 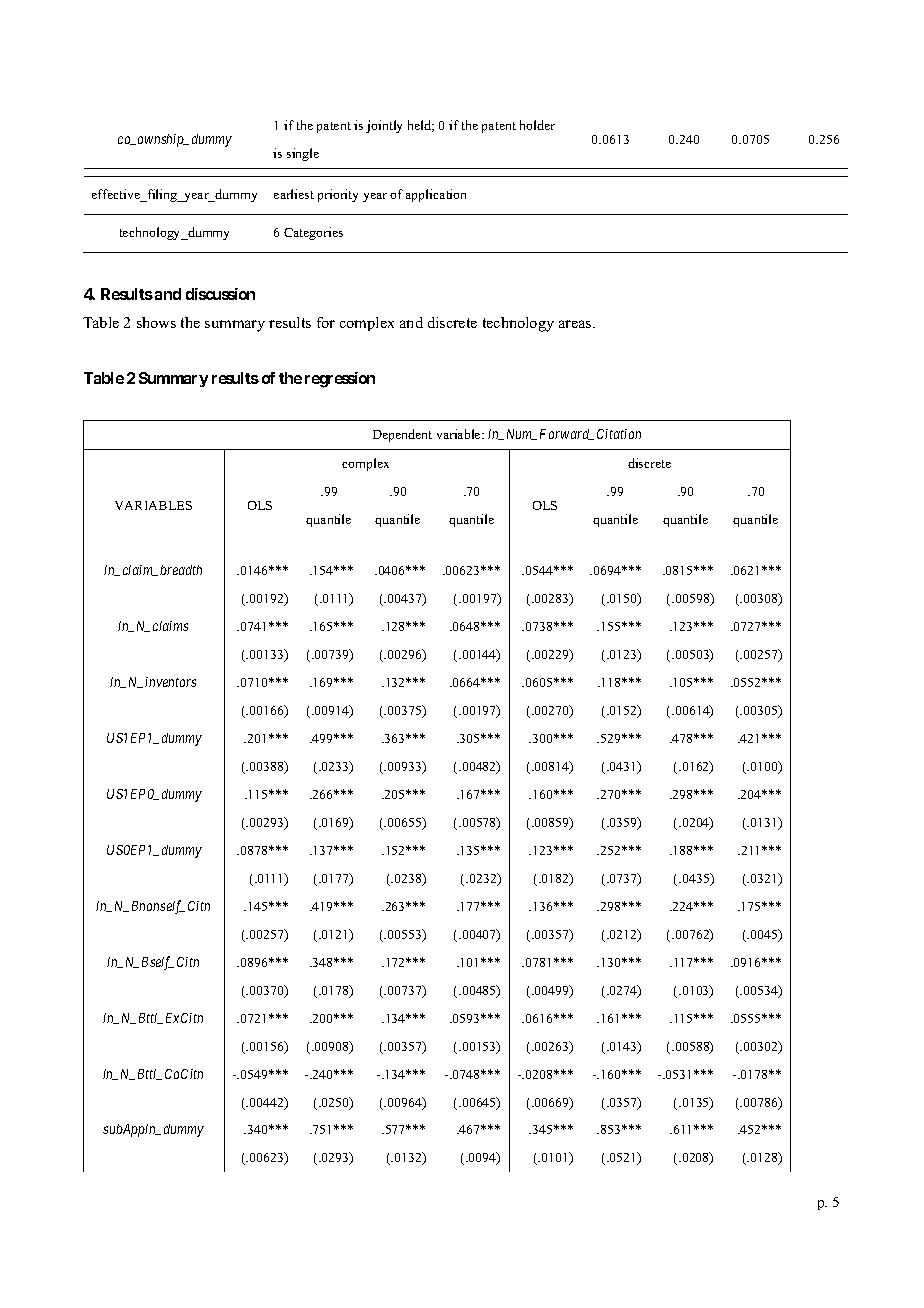 I want to click on areas, so click(x=576, y=324).
